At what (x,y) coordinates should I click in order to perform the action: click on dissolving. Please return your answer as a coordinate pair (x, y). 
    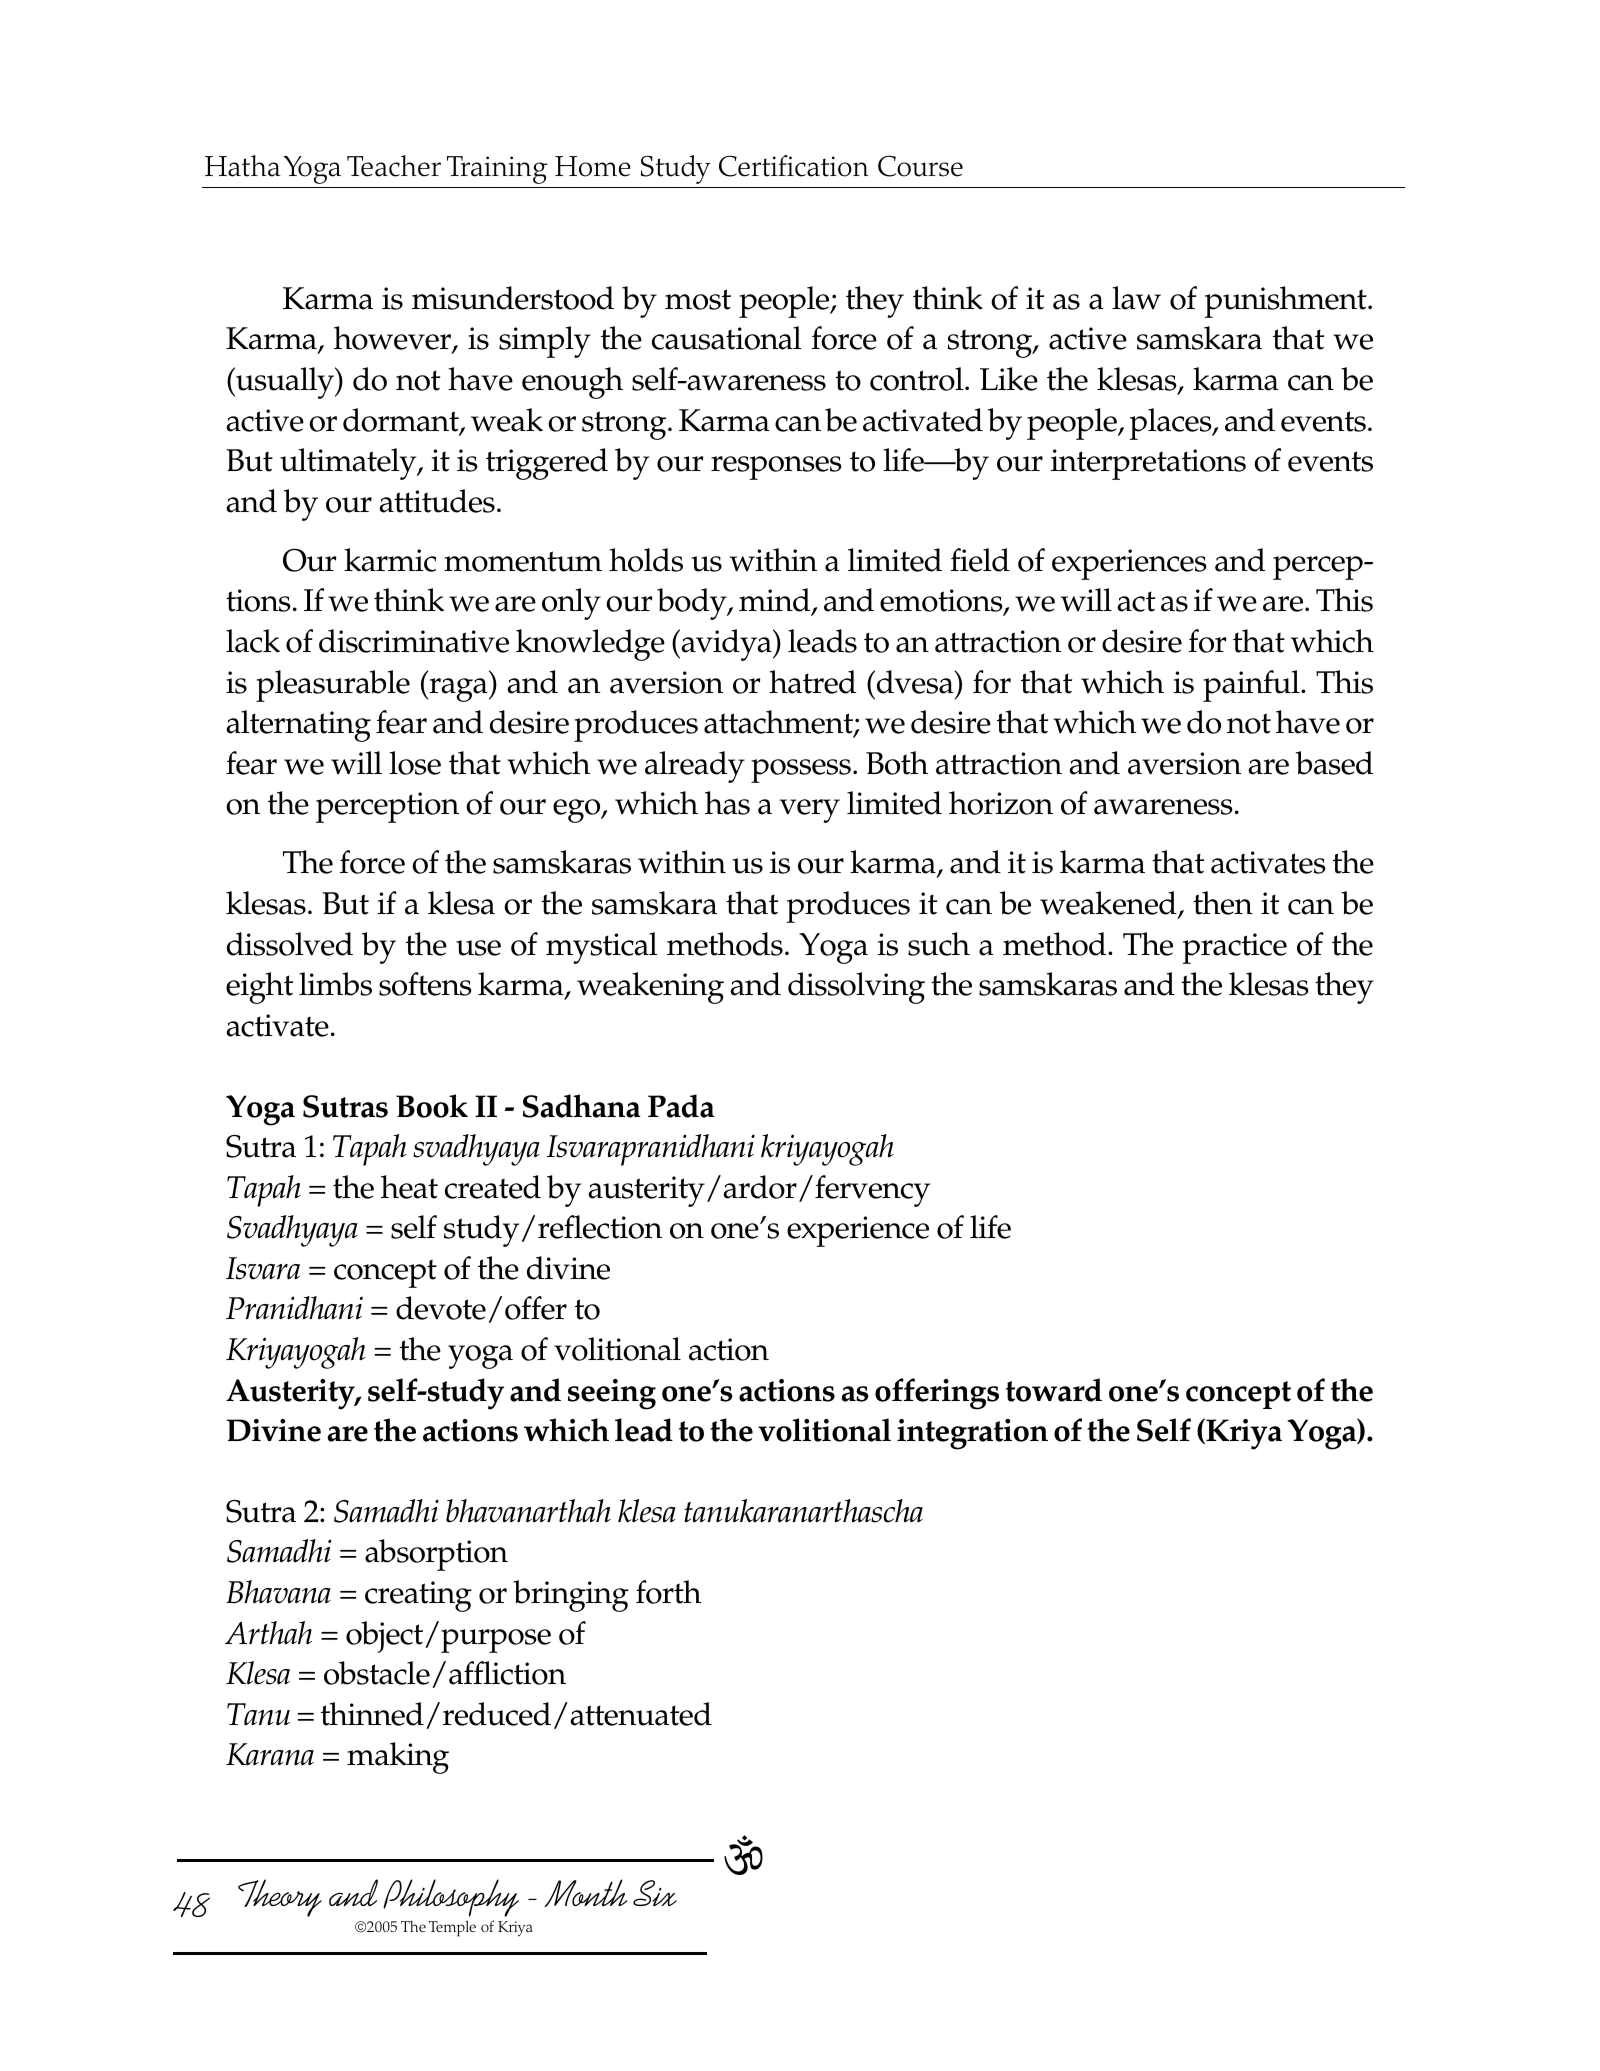
    Looking at the image, I should click on (856, 988).
